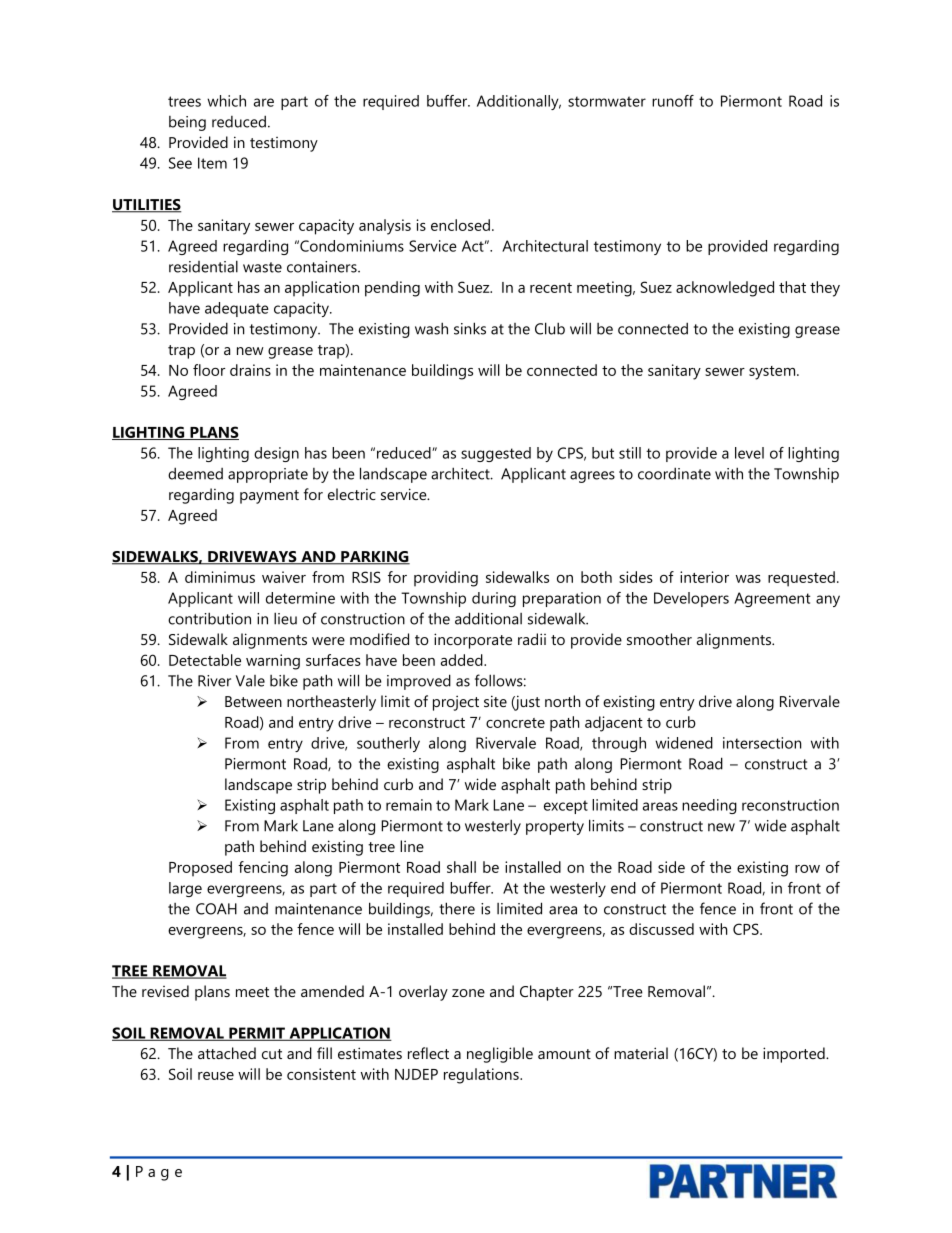  I want to click on stormwater, so click(607, 101).
